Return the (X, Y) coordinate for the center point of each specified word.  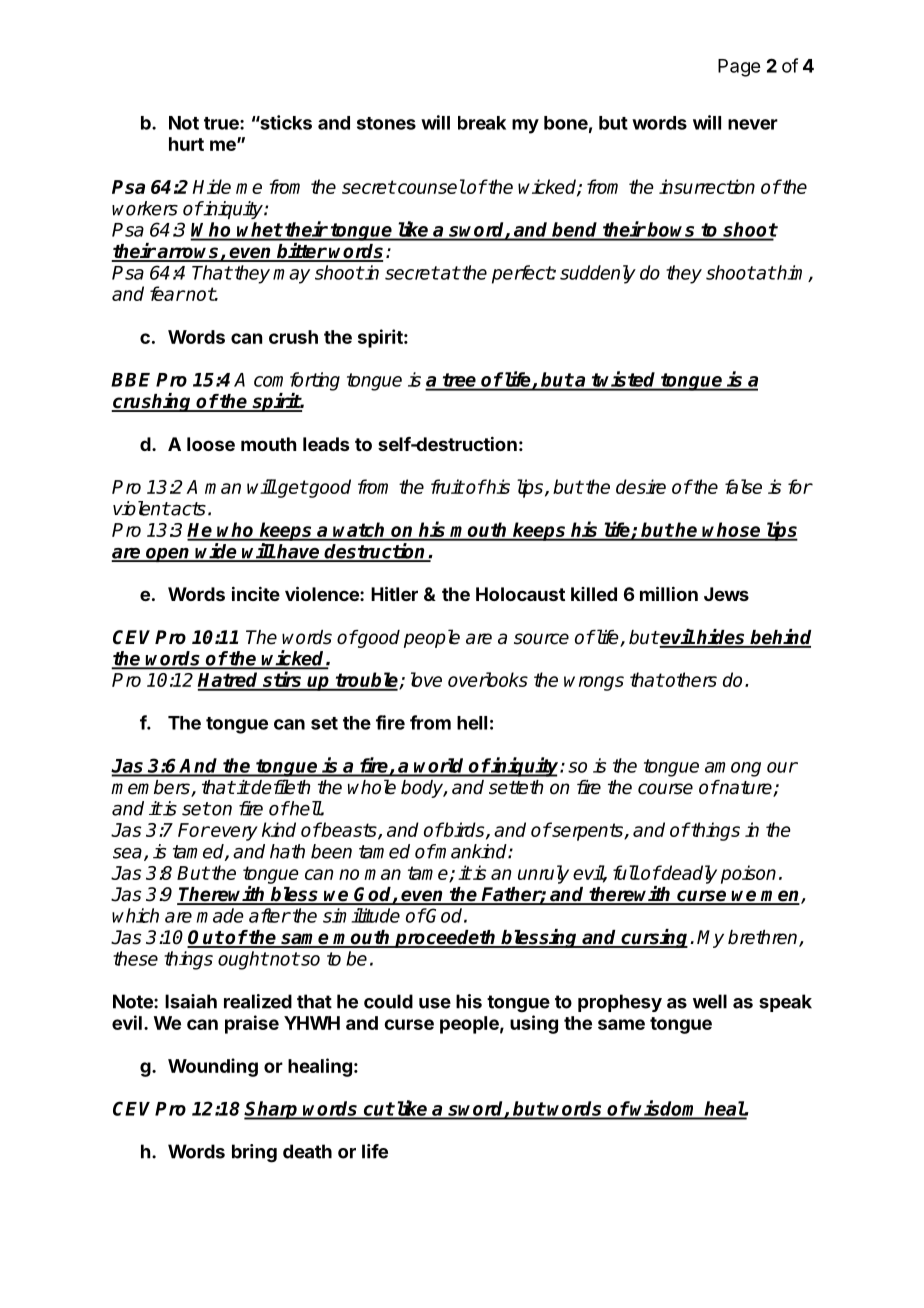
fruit (447, 486)
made (220, 915)
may (291, 276)
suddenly (598, 274)
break (482, 123)
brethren (764, 938)
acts (187, 509)
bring (254, 1153)
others (690, 679)
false (743, 486)
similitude (361, 915)
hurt (186, 144)
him (792, 273)
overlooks (488, 679)
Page (739, 68)
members (151, 788)
